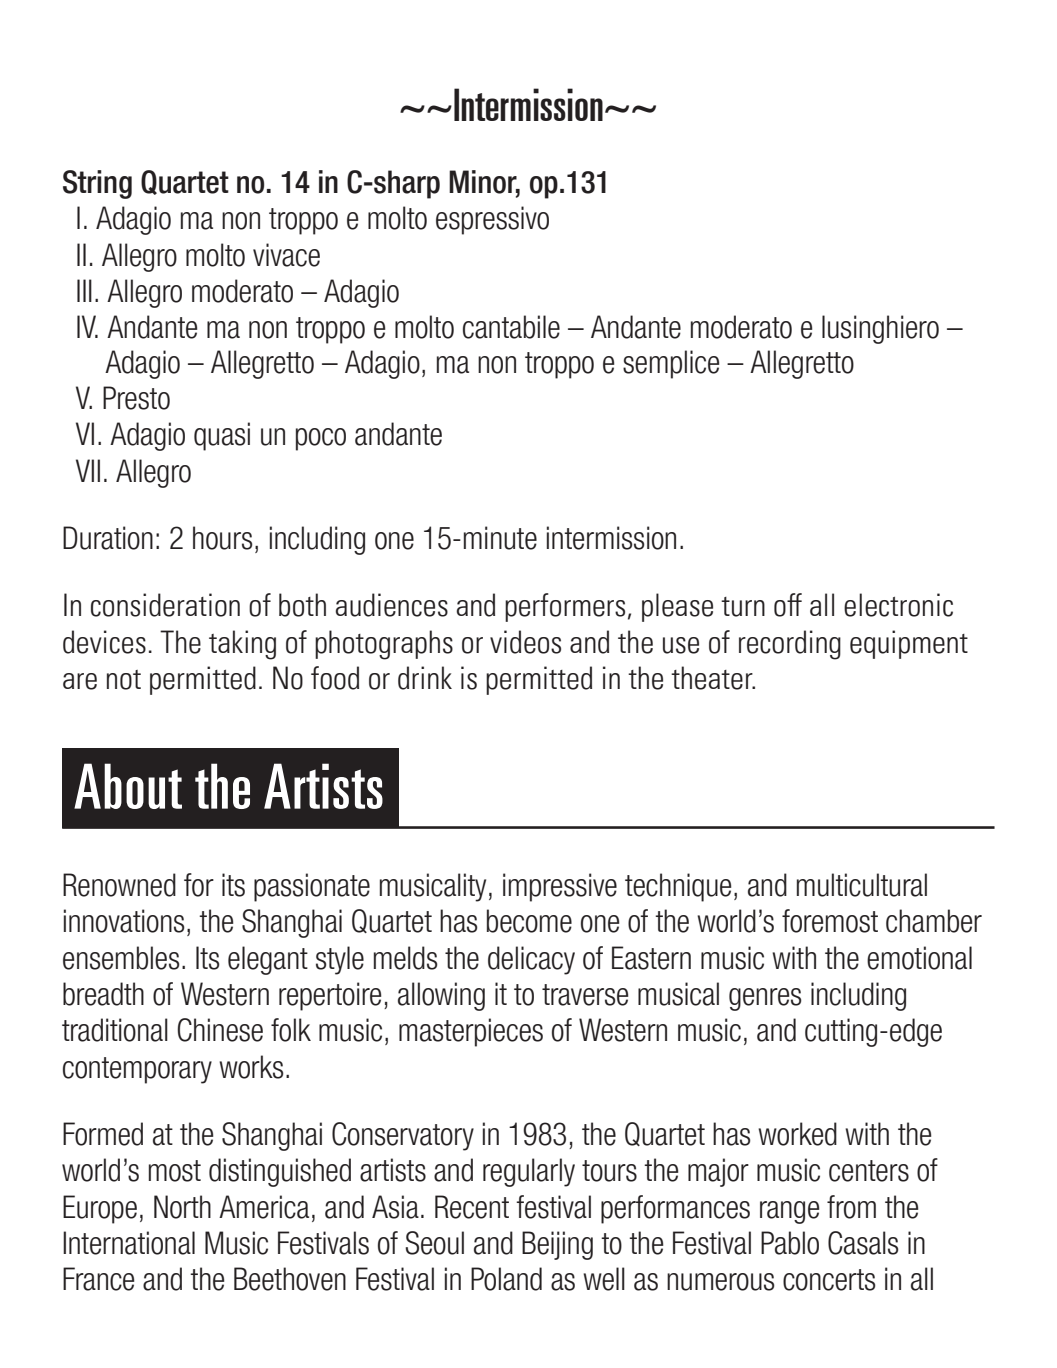 This page has height=1368, width=1057. Describe the element at coordinates (898, 605) in the page. I see `electronic` at that location.
